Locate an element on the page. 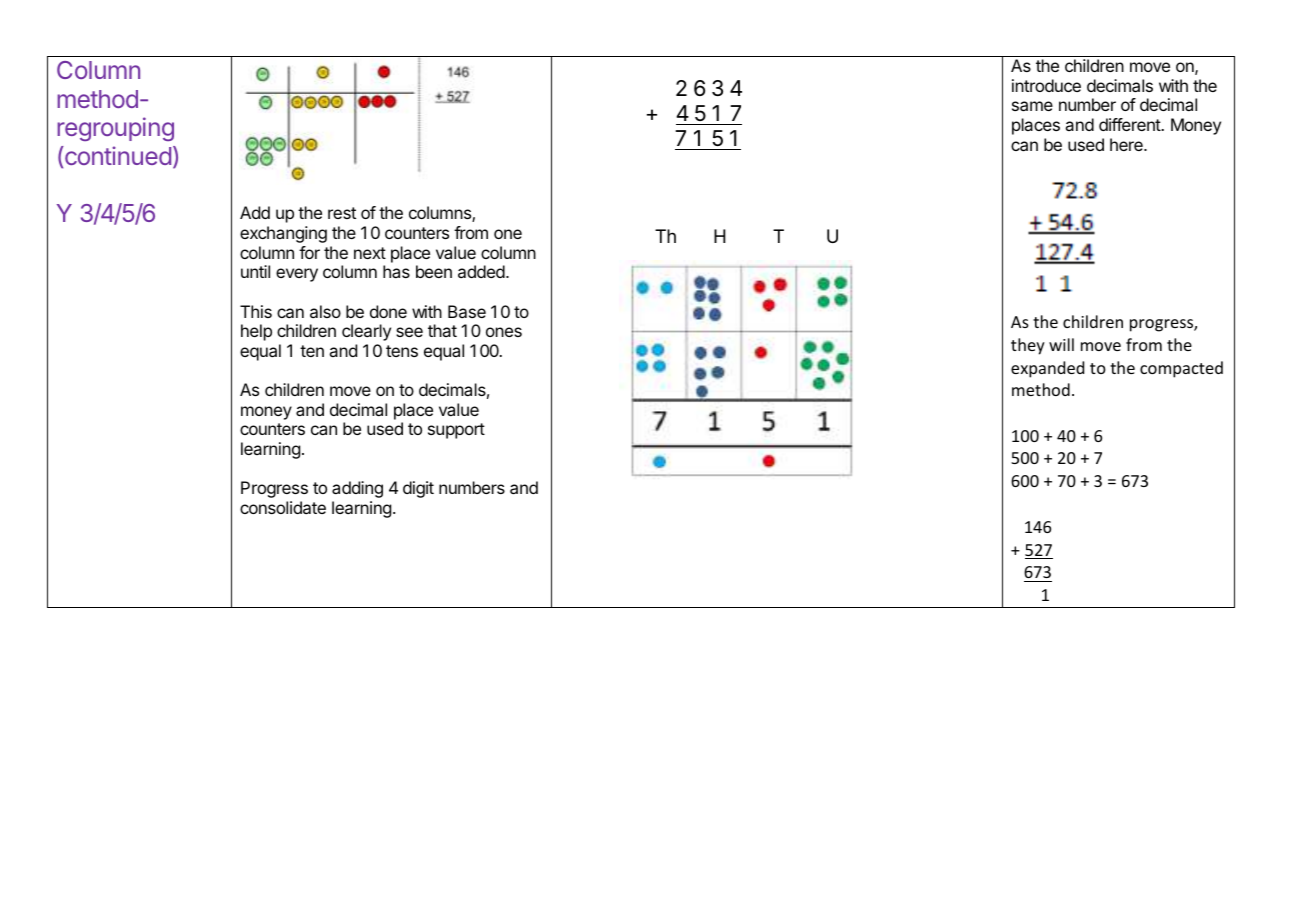  tens is located at coordinates (402, 351).
